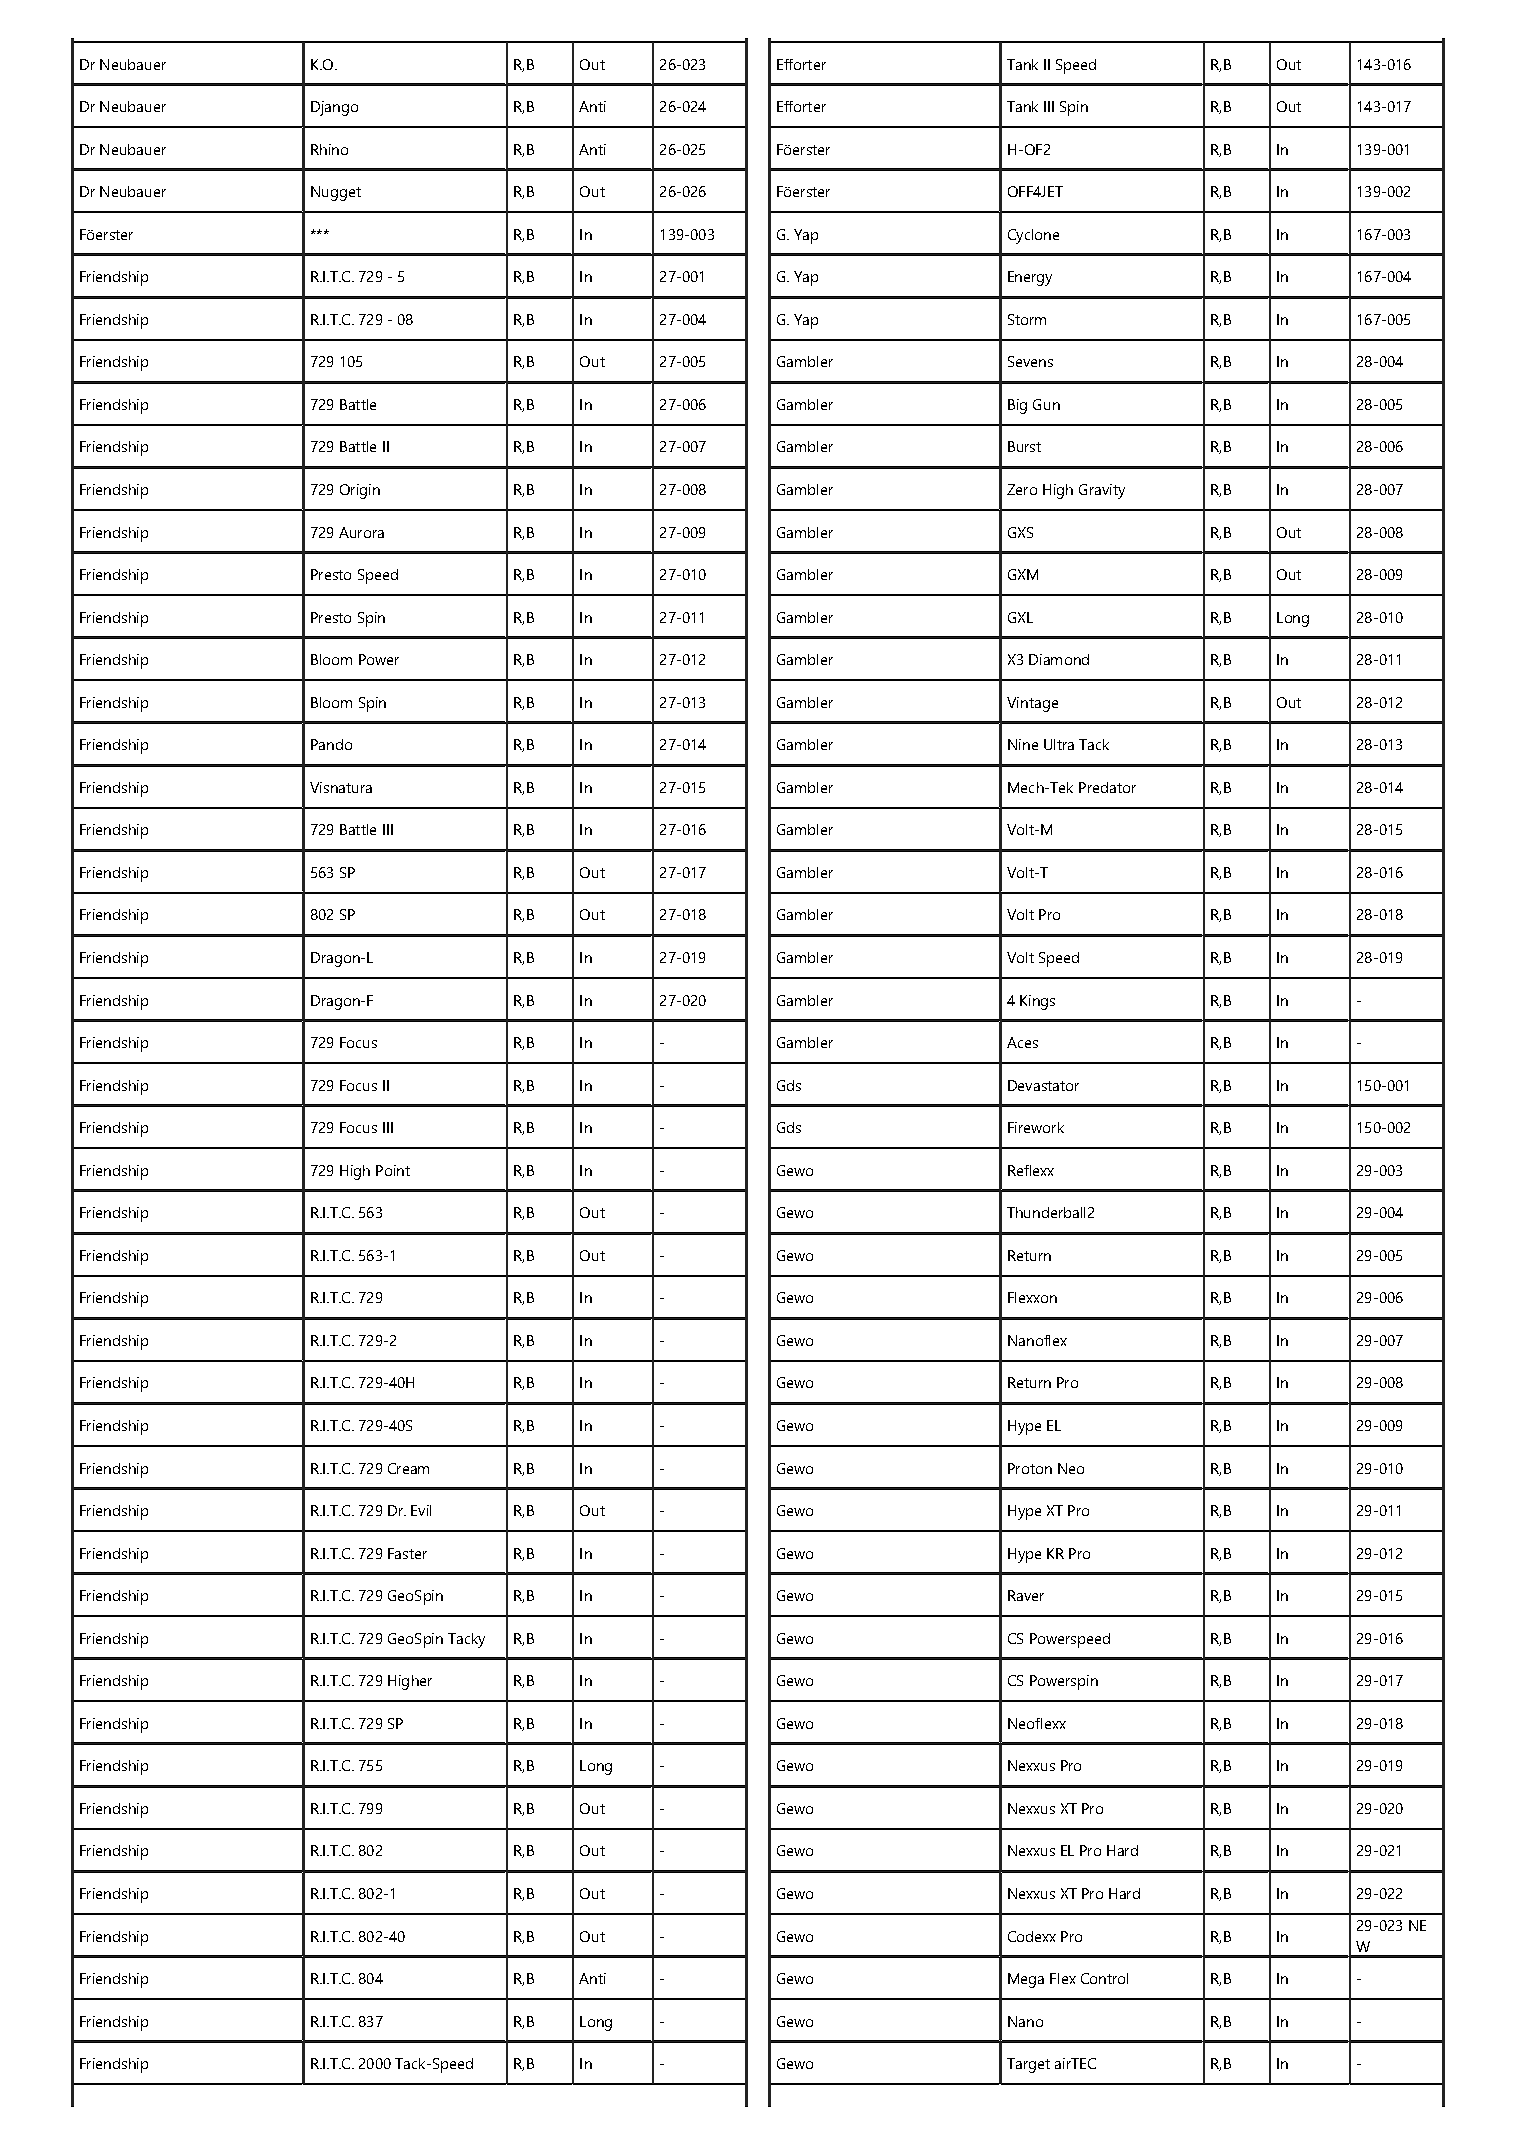 Image resolution: width=1516 pixels, height=2145 pixels. I want to click on Target, so click(1028, 2065).
